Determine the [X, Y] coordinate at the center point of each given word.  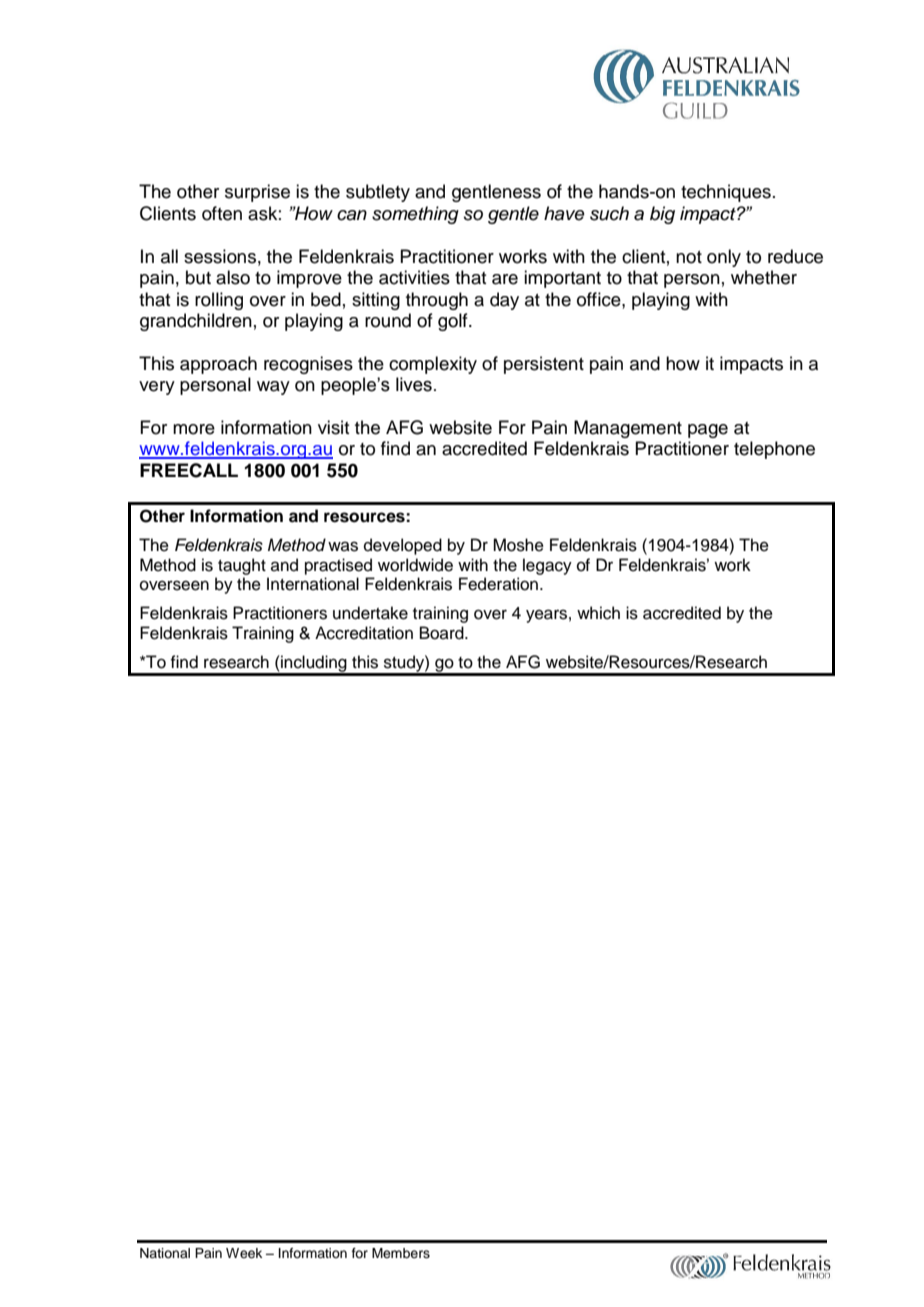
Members [401, 1253]
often [222, 213]
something [415, 215]
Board [443, 633]
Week [244, 1253]
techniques [726, 193]
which [598, 613]
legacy [547, 566]
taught [242, 566]
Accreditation [364, 633]
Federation [498, 584]
